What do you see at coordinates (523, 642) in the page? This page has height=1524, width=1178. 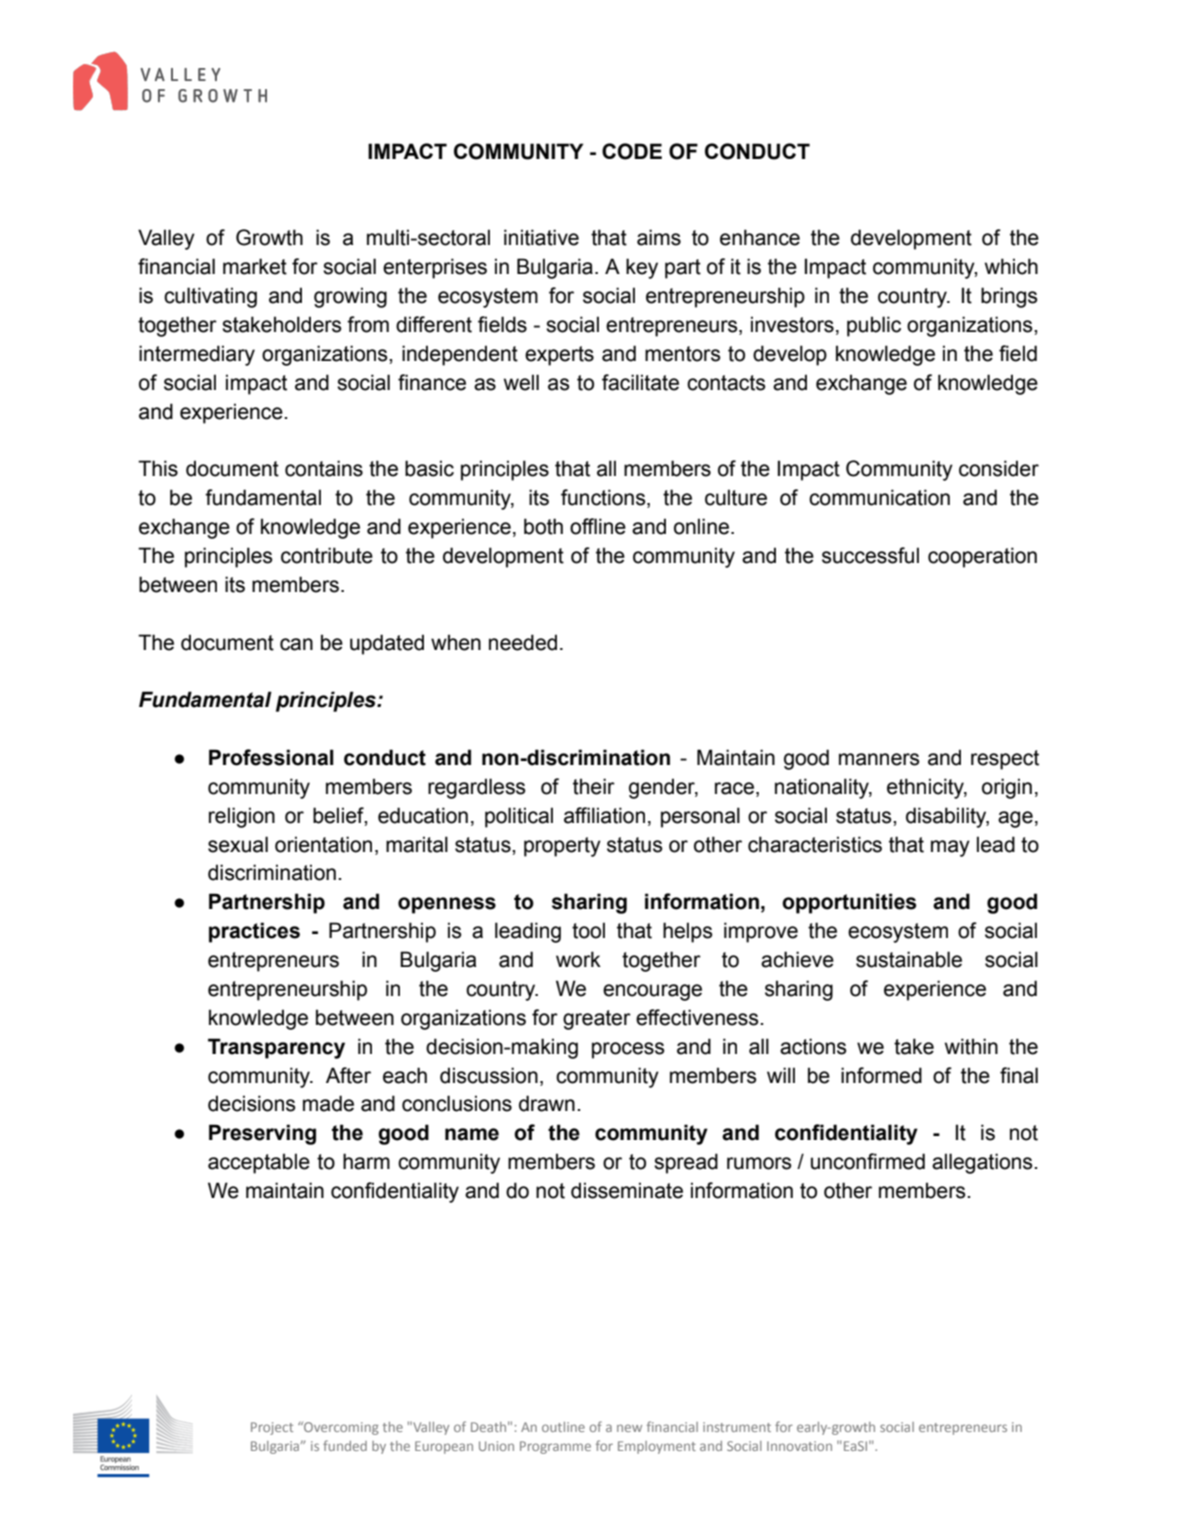 I see `needed` at bounding box center [523, 642].
